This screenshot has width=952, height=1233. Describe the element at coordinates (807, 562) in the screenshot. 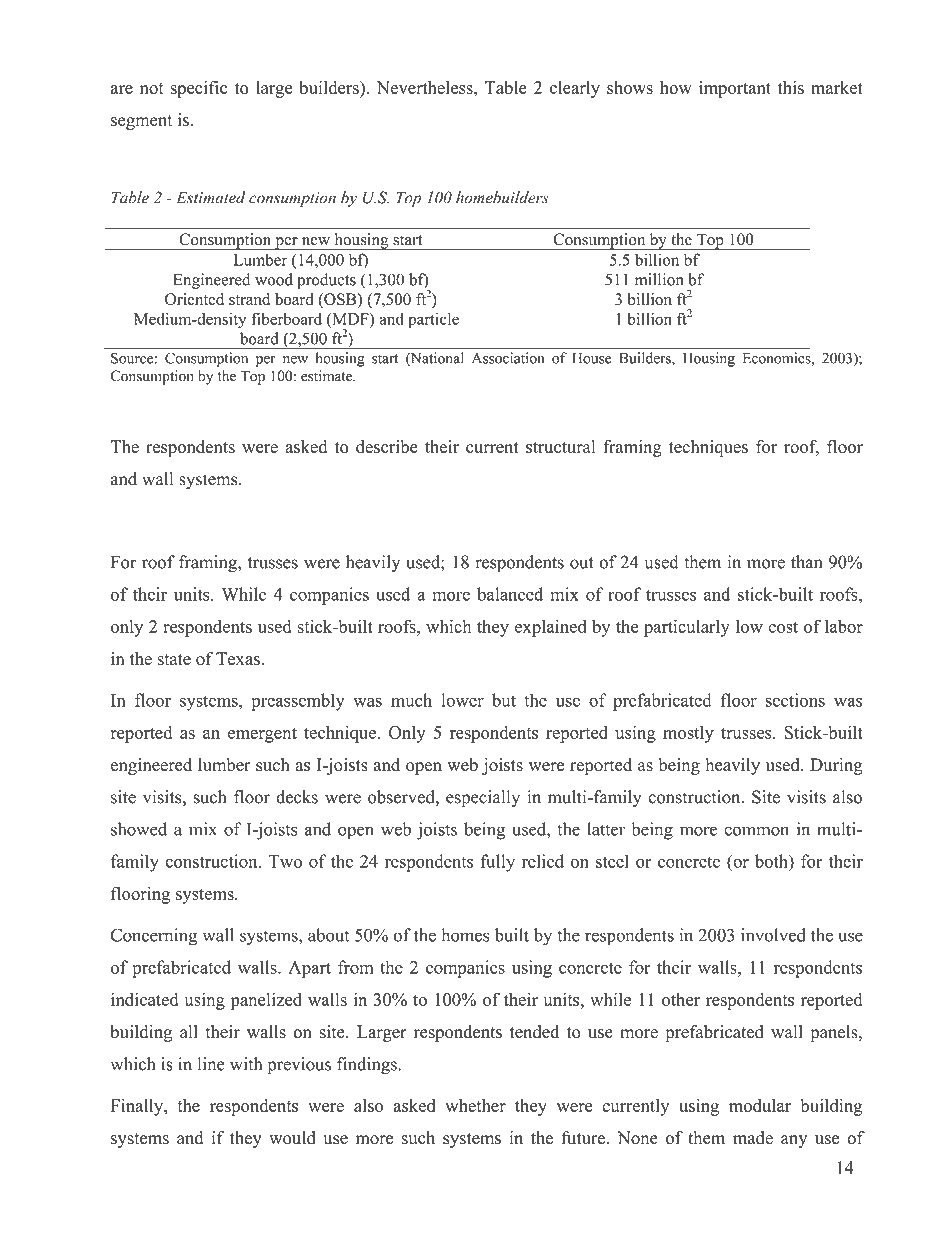

I see `than` at that location.
